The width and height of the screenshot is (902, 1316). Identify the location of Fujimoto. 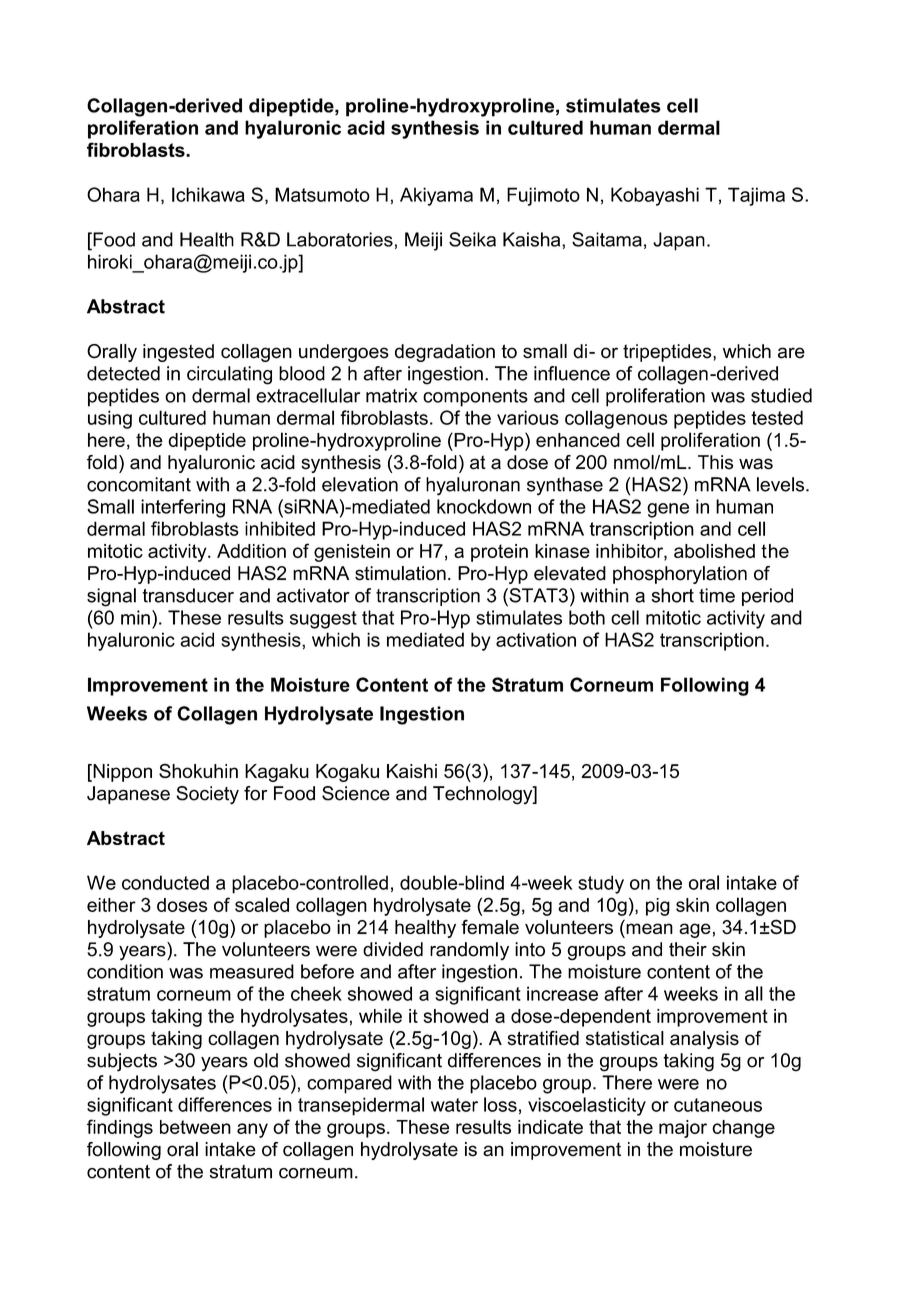
(543, 196).
